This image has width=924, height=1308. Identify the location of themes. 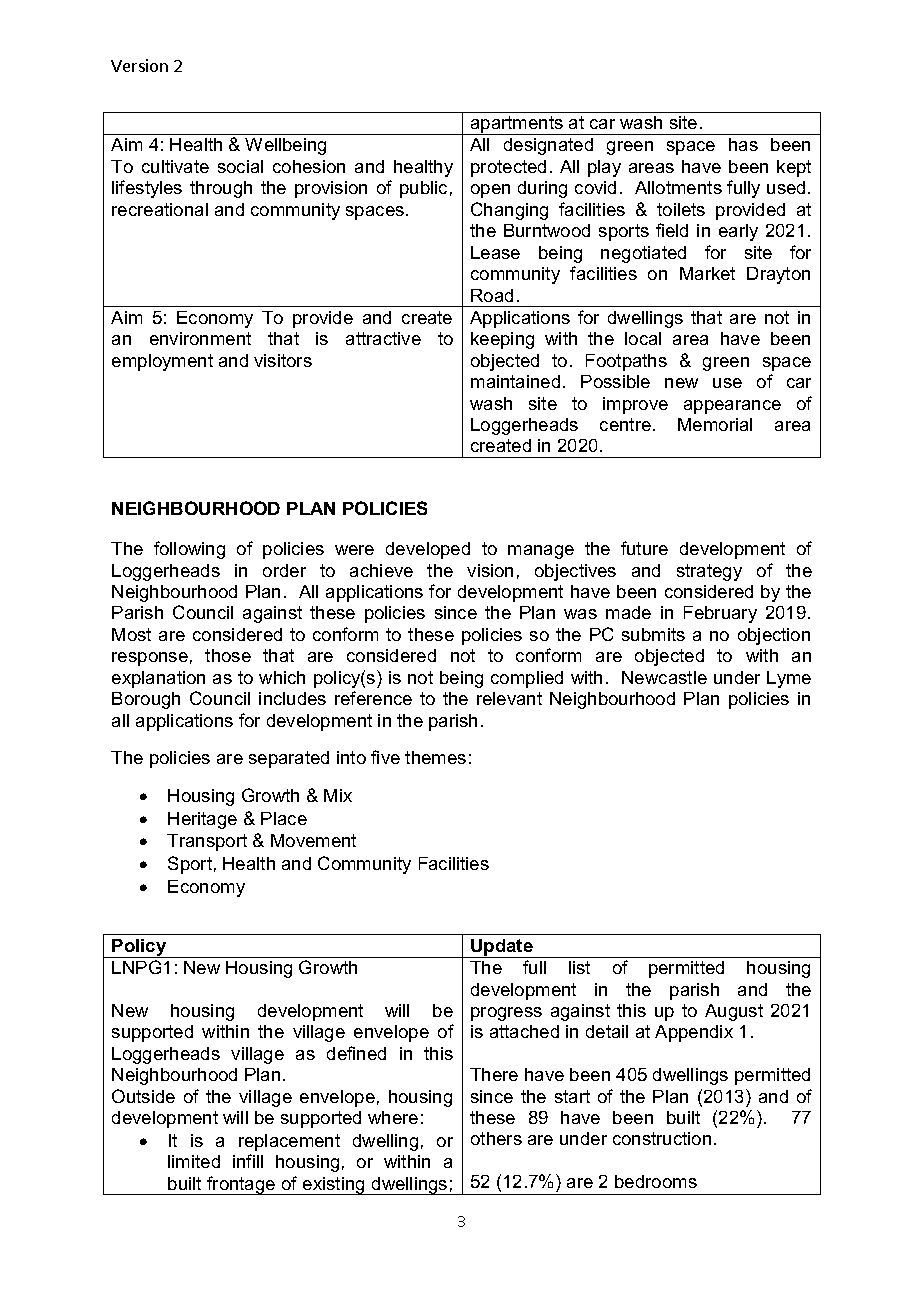
(435, 757).
